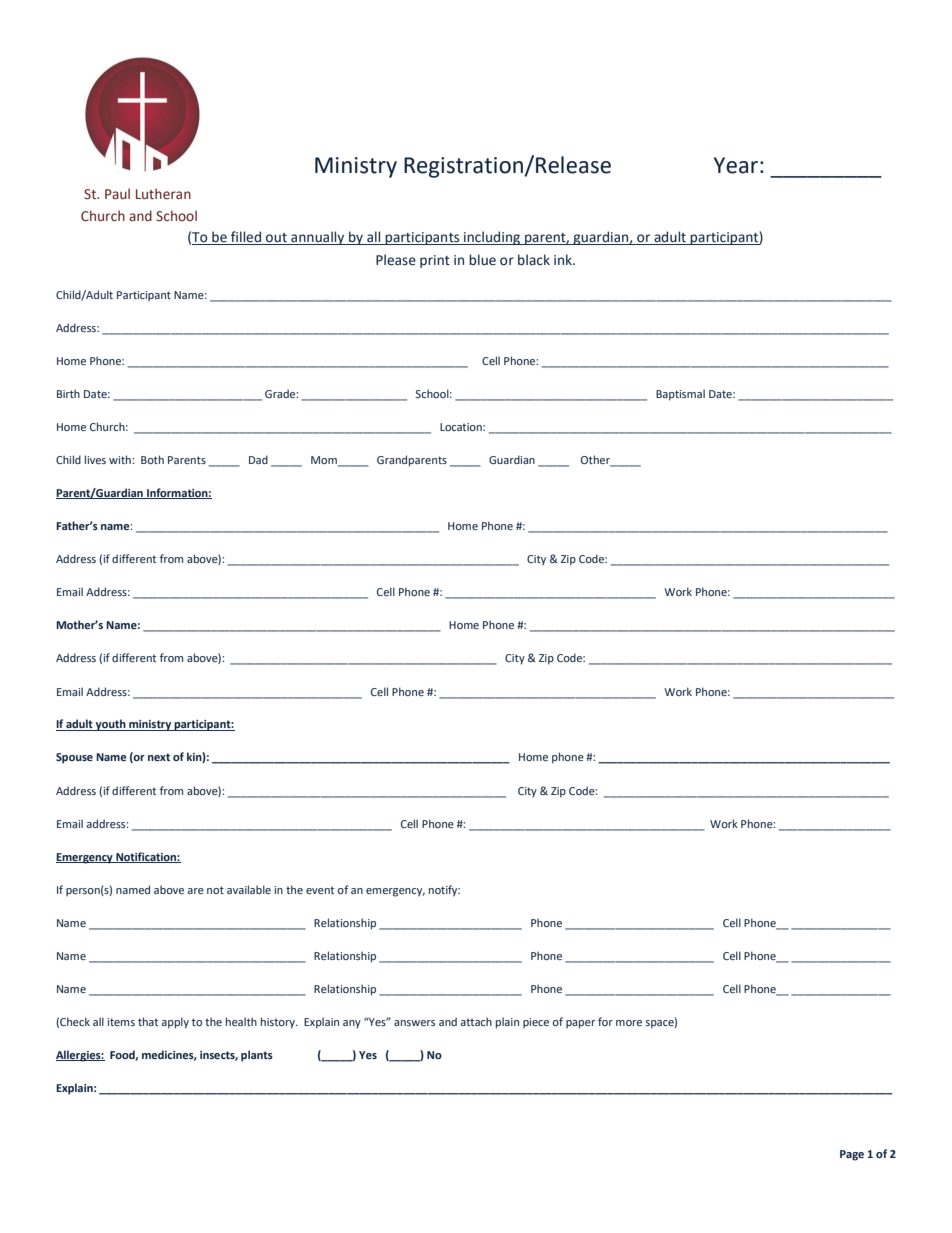 The height and width of the screenshot is (1233, 952). I want to click on ink, so click(564, 259).
